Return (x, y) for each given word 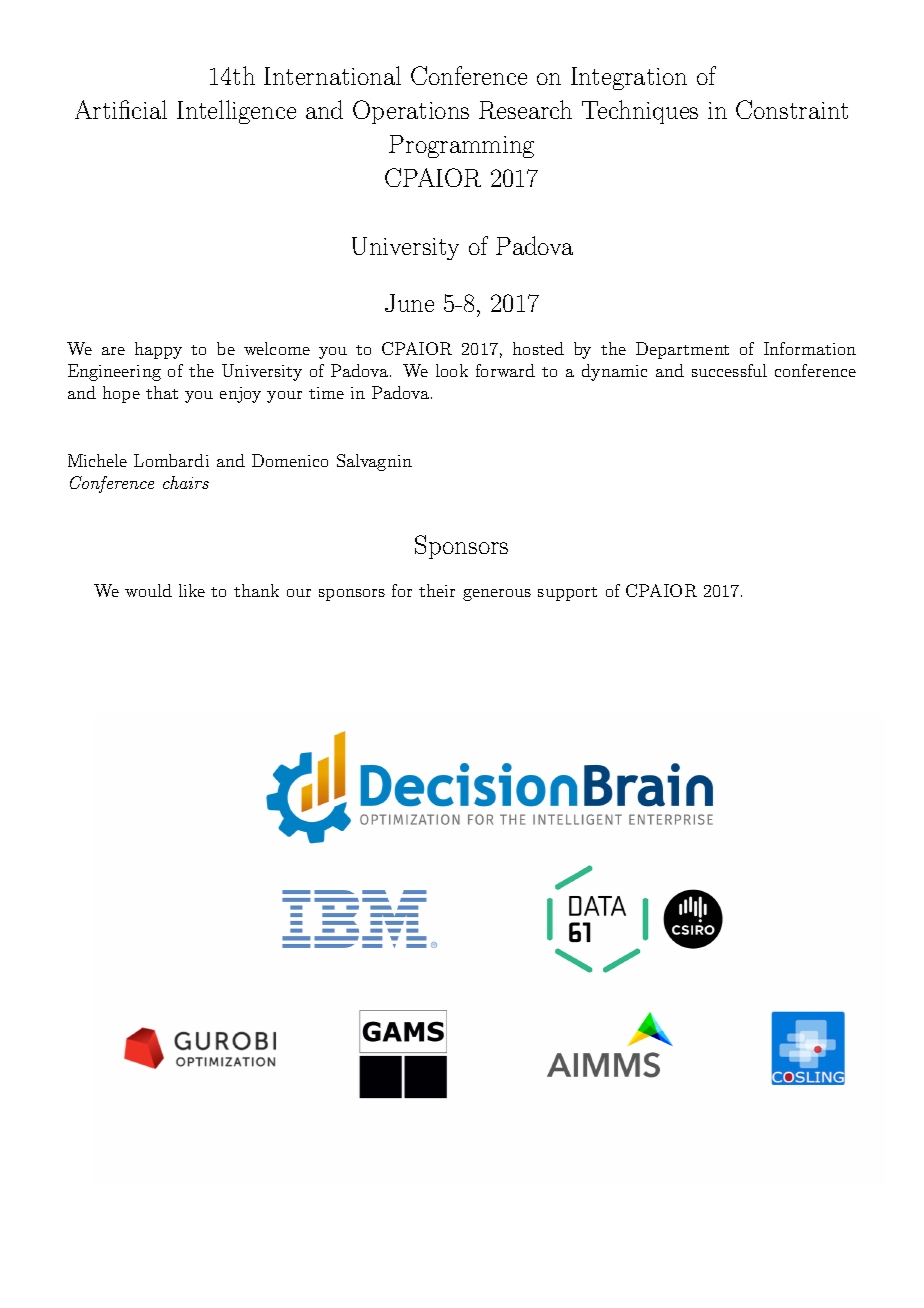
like (192, 590)
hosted (538, 348)
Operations (411, 112)
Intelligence (236, 112)
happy (158, 350)
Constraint (792, 109)
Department (682, 350)
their (437, 590)
